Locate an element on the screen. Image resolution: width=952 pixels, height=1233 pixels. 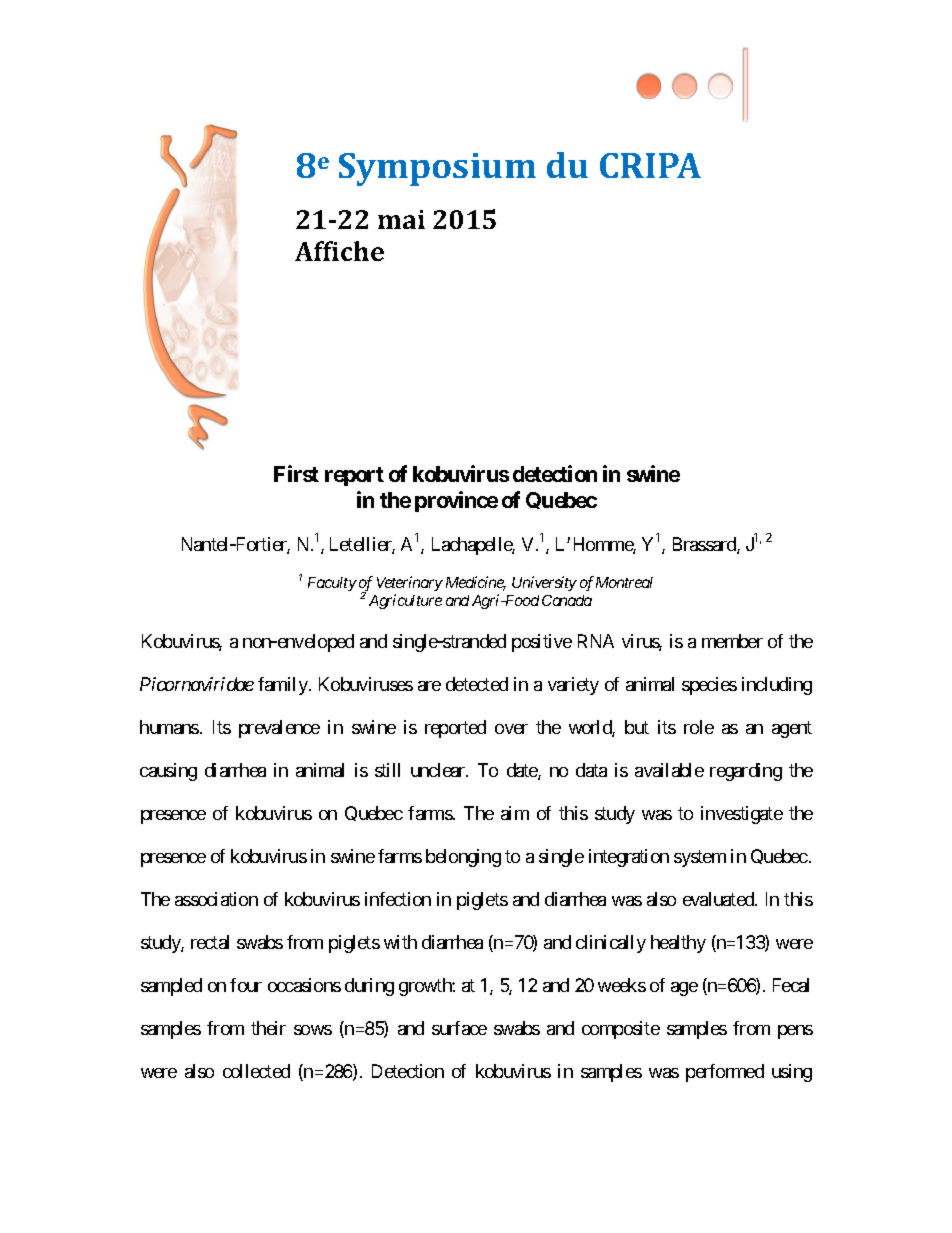
mai is located at coordinates (401, 219).
